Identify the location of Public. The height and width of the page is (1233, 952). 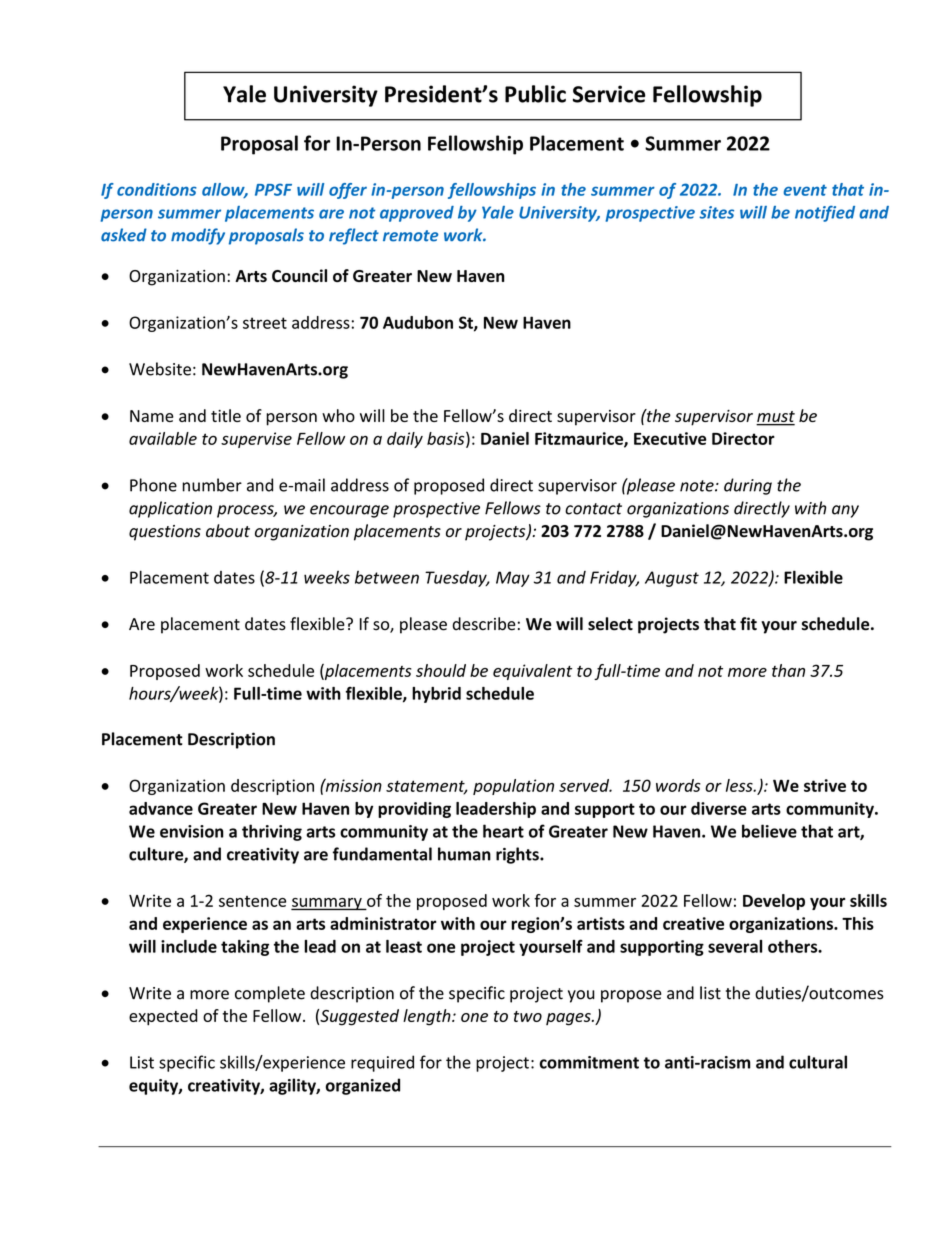
(535, 94).
